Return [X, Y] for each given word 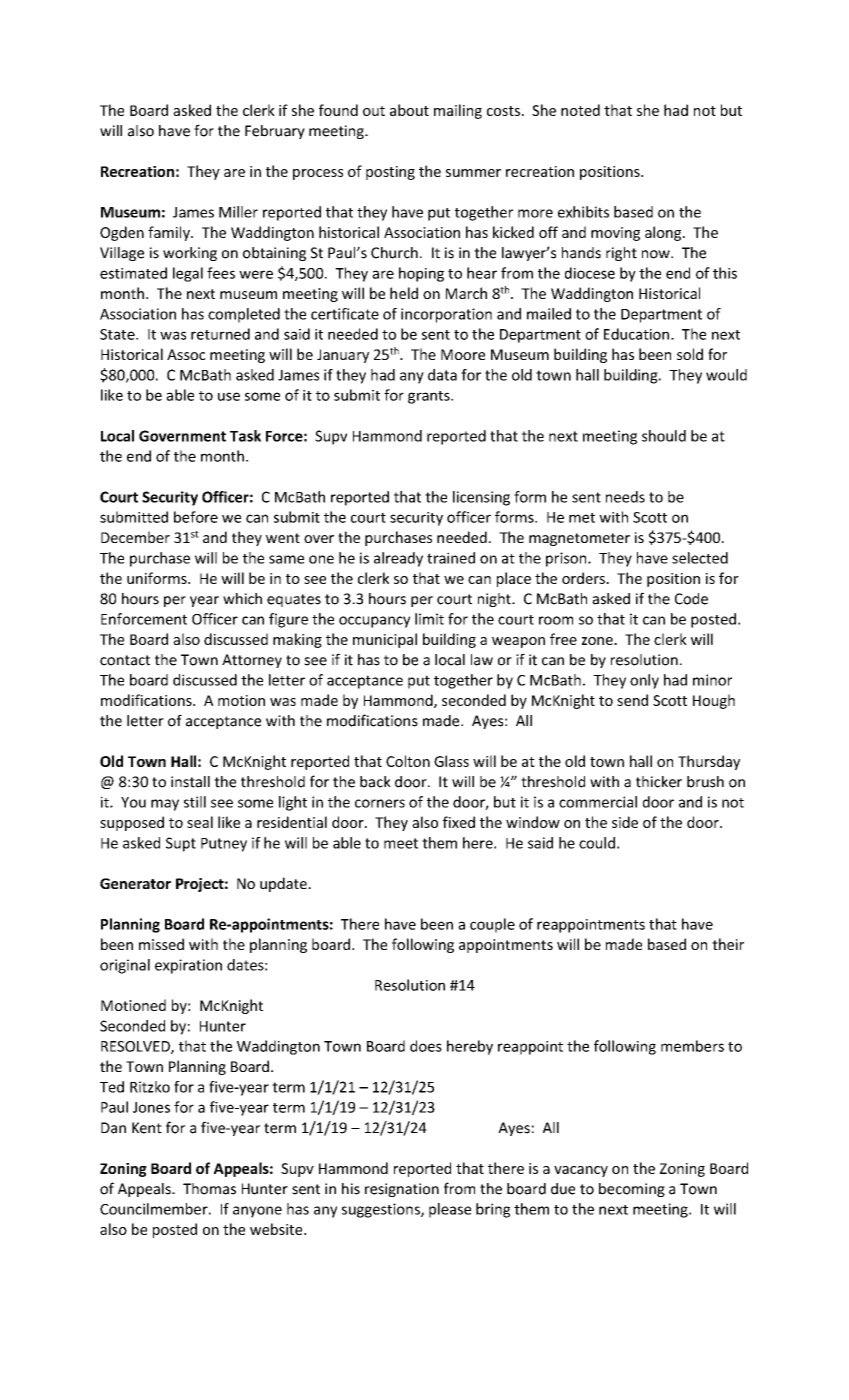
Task [245, 436]
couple [492, 925]
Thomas [209, 1189]
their [728, 944]
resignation [402, 1190]
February [275, 132]
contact [125, 660]
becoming [632, 1190]
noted [580, 110]
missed [161, 944]
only [644, 681]
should [664, 436]
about [409, 110]
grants [430, 397]
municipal [385, 640]
